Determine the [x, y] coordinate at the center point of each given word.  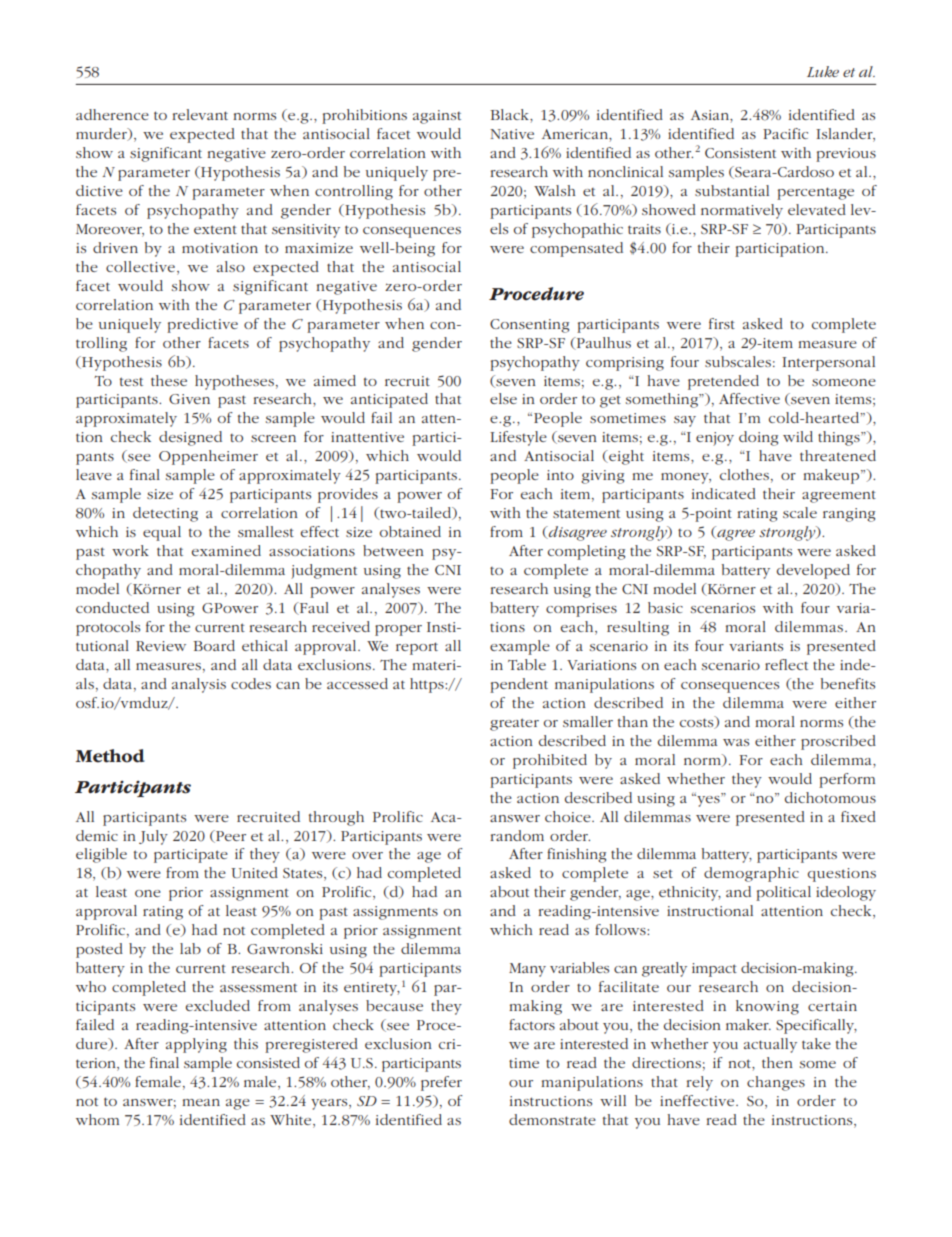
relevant [200, 114]
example [520, 647]
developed [813, 571]
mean [201, 1102]
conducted [112, 607]
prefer [441, 1083]
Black [510, 114]
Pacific [785, 133]
